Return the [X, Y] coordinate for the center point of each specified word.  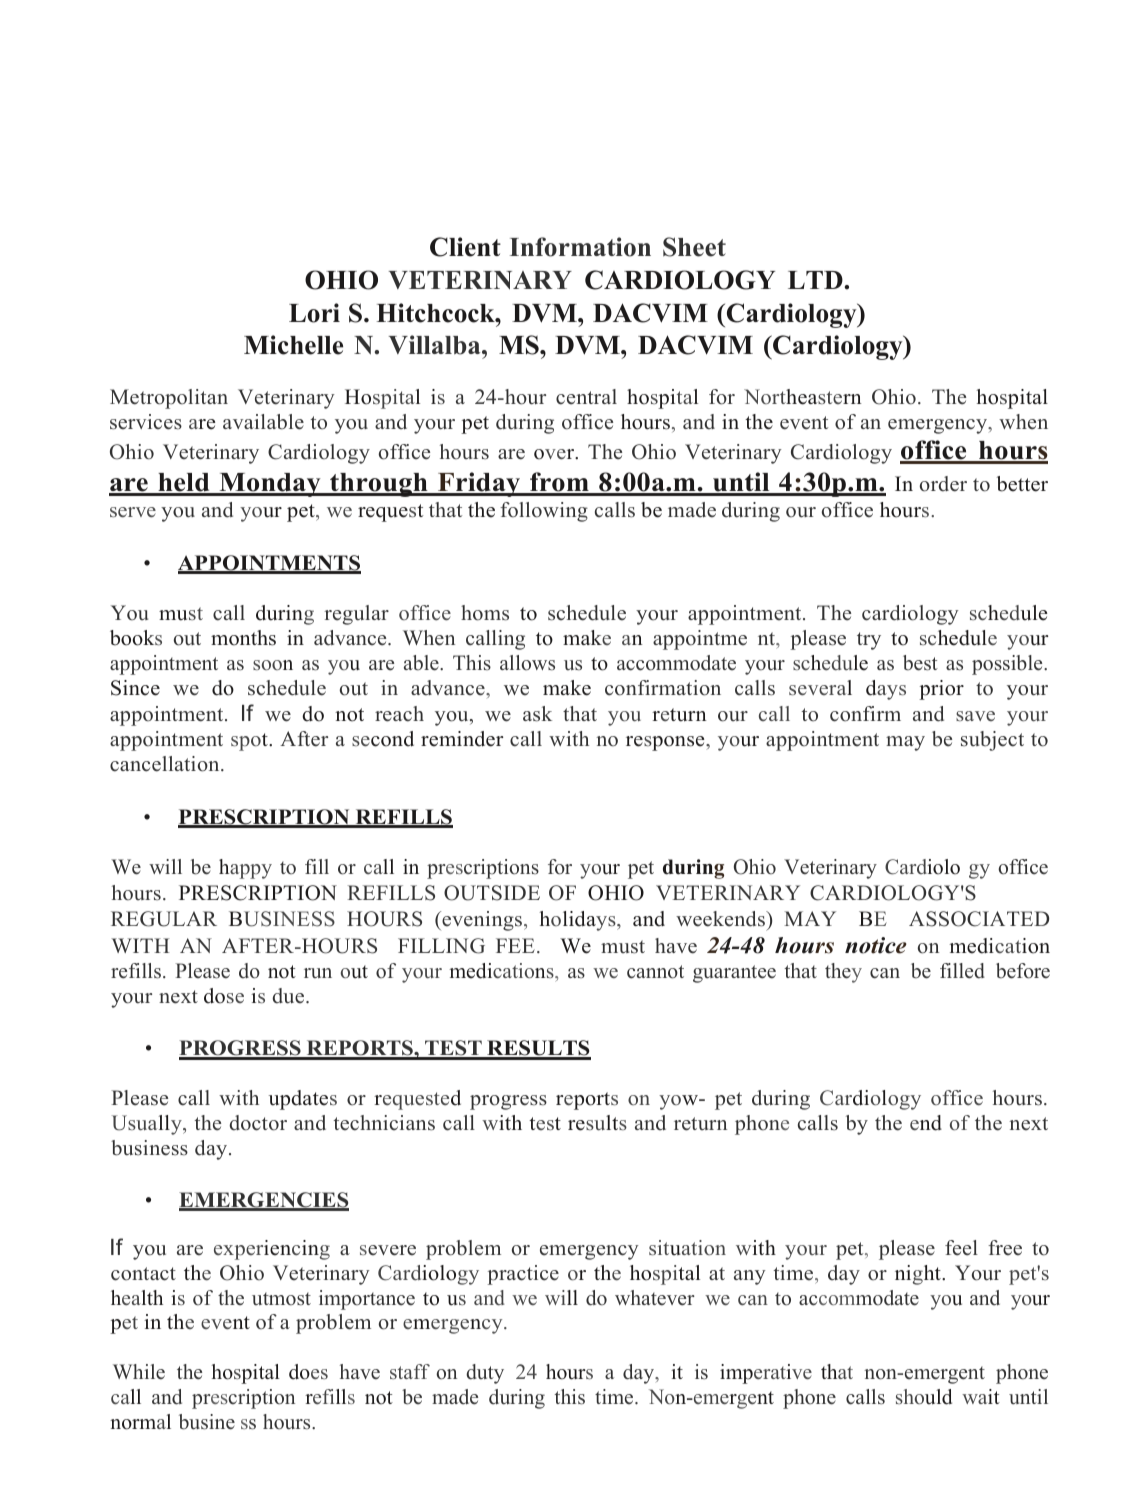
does [308, 1372]
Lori [314, 313]
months [243, 638]
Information [580, 247]
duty [485, 1374]
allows [527, 663]
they [843, 973]
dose [224, 996]
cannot [655, 972]
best [920, 663]
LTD [816, 280]
